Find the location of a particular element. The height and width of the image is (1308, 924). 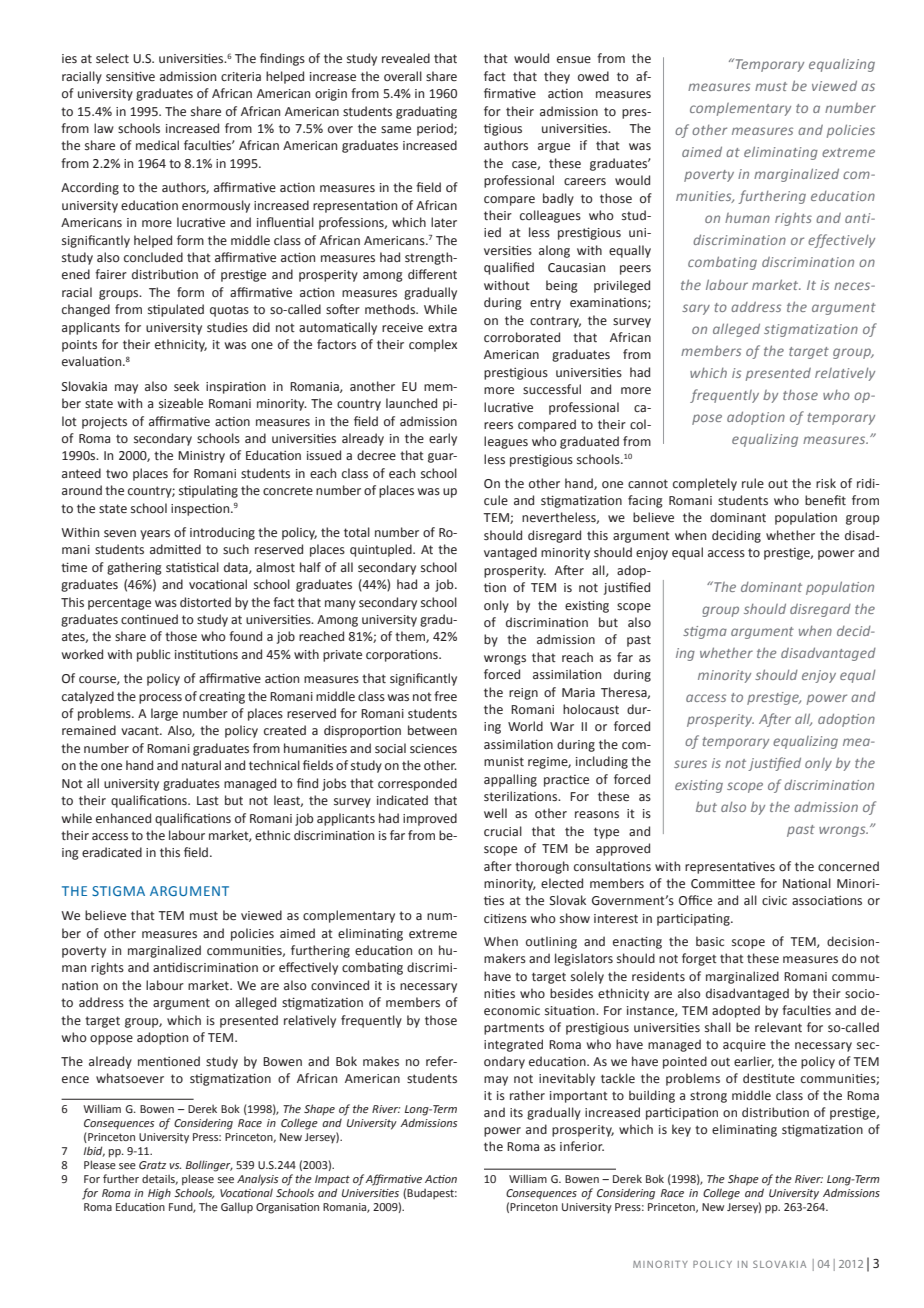

rule is located at coordinates (753, 483).
